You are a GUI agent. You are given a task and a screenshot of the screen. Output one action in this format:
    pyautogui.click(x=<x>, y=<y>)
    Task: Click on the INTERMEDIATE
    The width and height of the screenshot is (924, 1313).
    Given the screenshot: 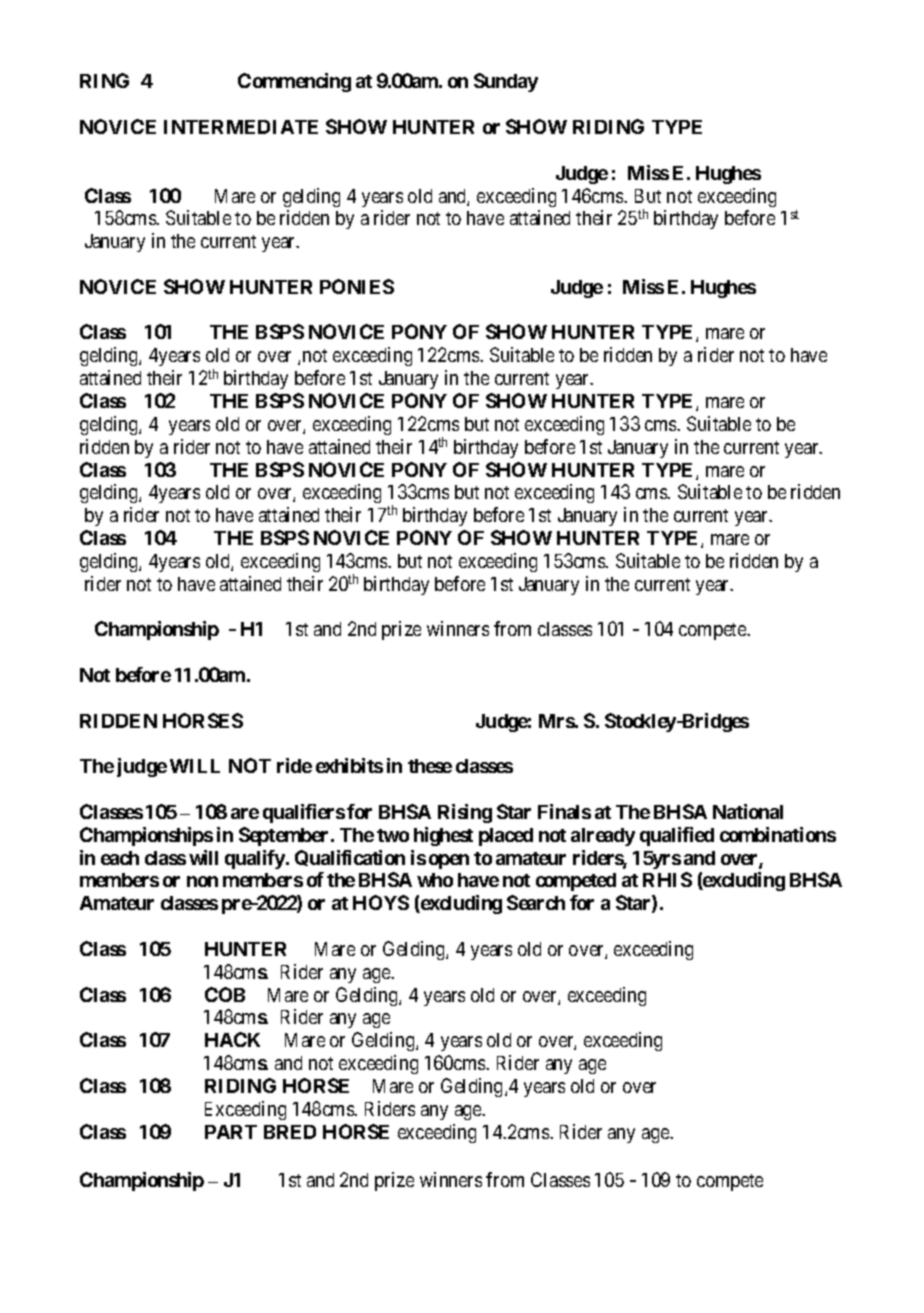 What is the action you would take?
    pyautogui.click(x=241, y=127)
